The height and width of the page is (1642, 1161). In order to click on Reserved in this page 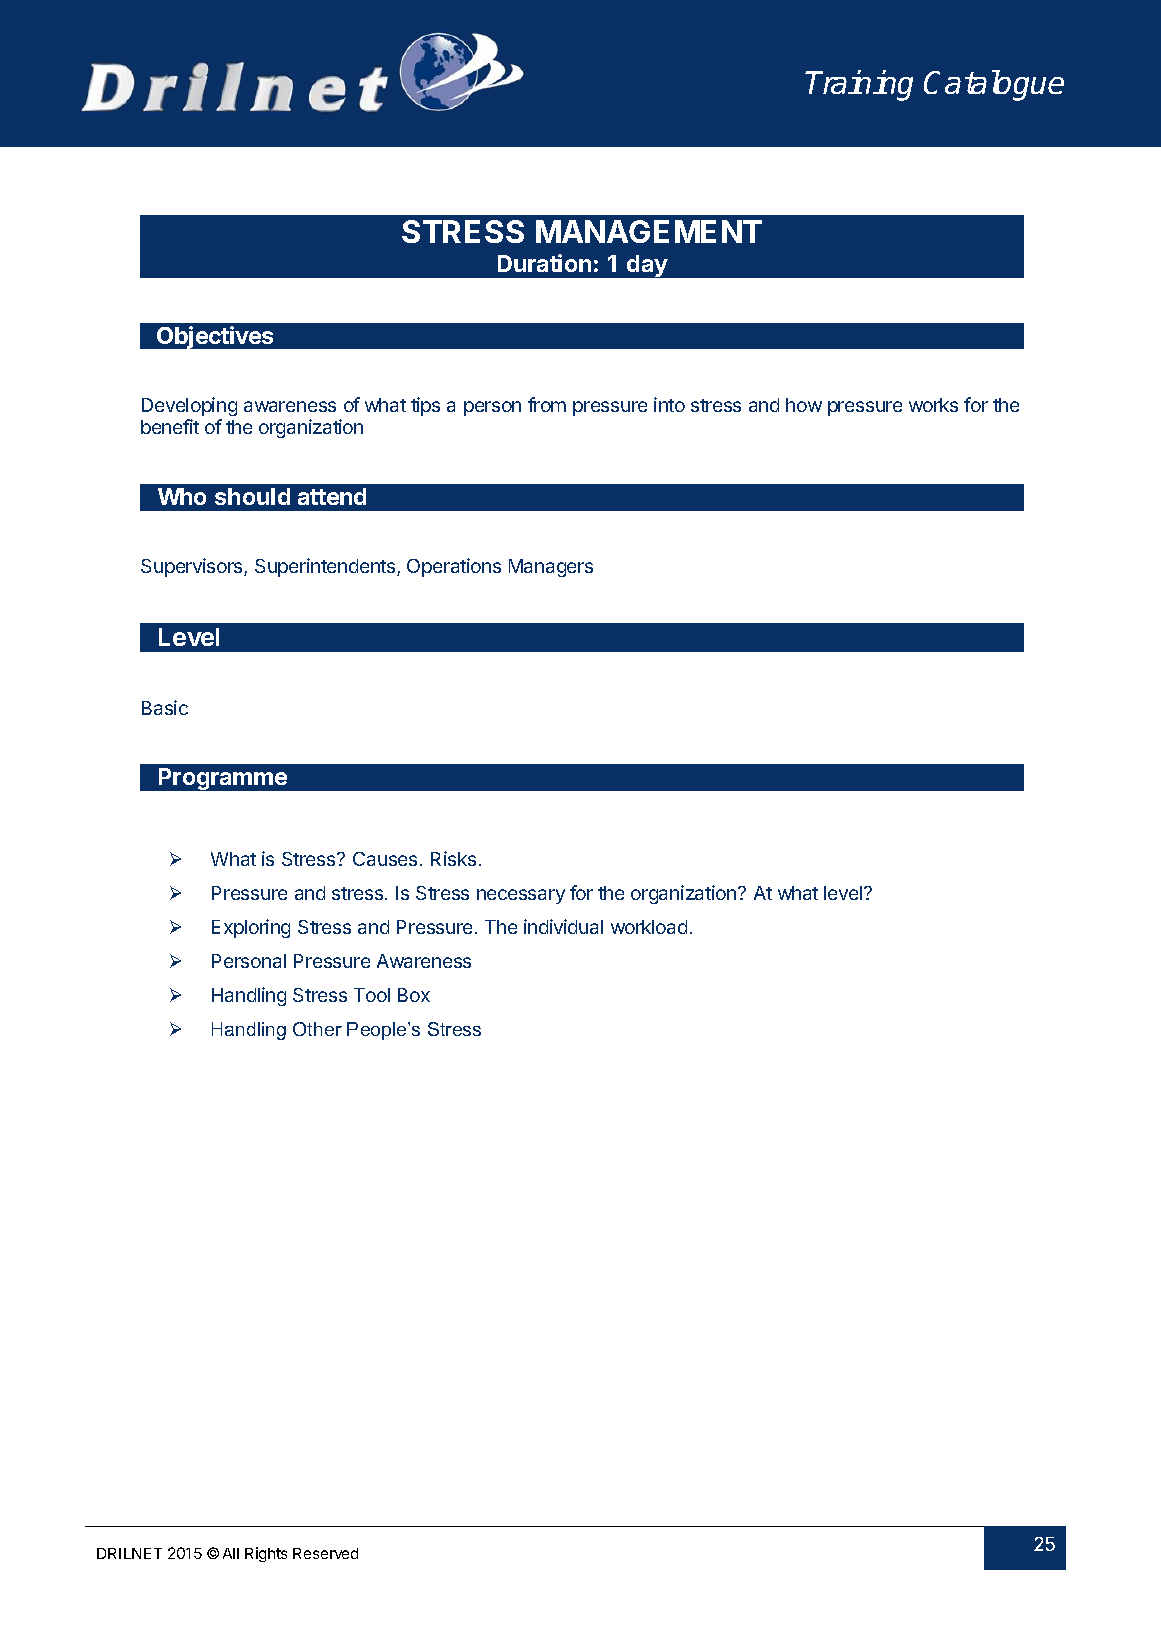, I will do `click(325, 1553)`.
